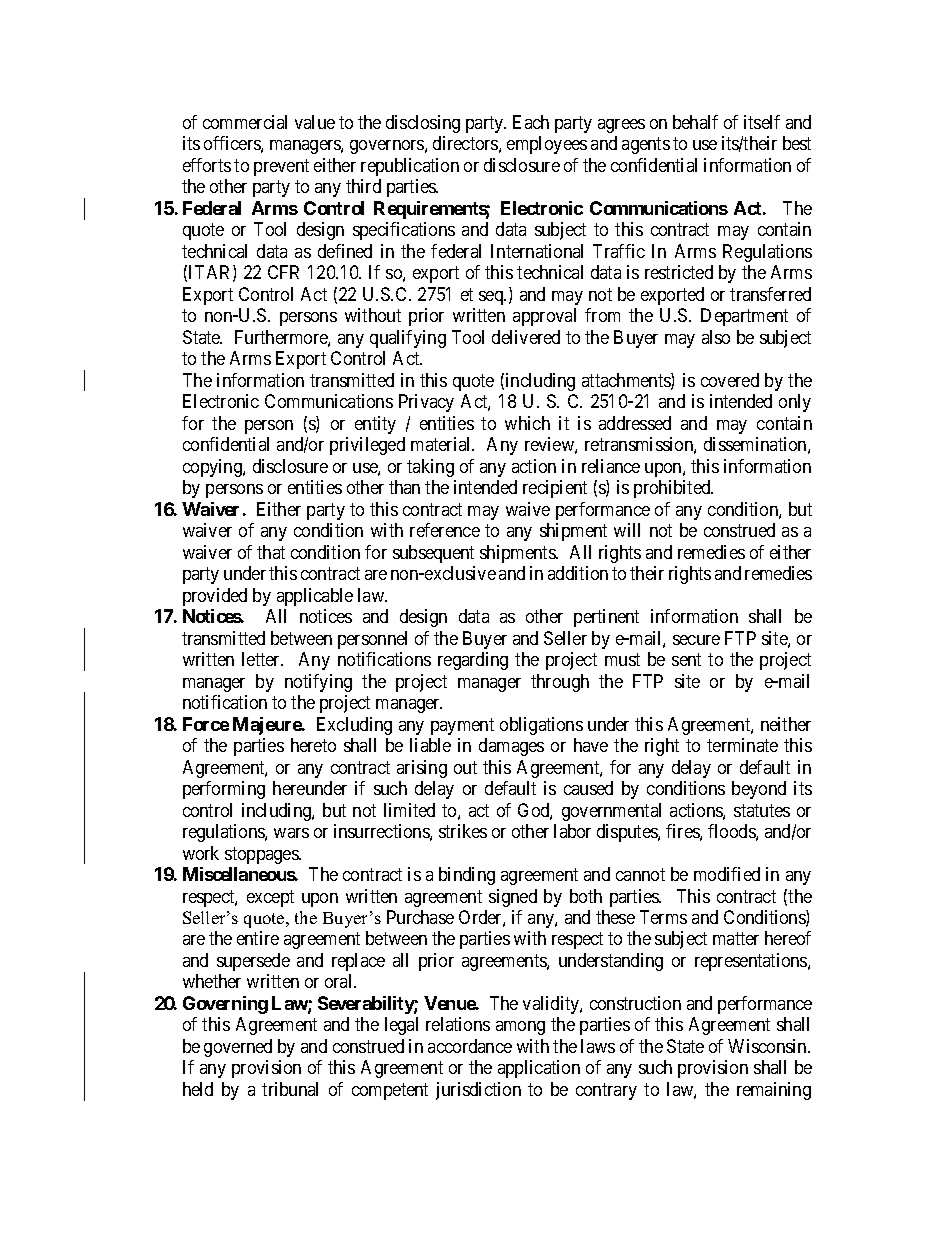 This screenshot has height=1233, width=952. Describe the element at coordinates (315, 597) in the screenshot. I see `applicable` at that location.
